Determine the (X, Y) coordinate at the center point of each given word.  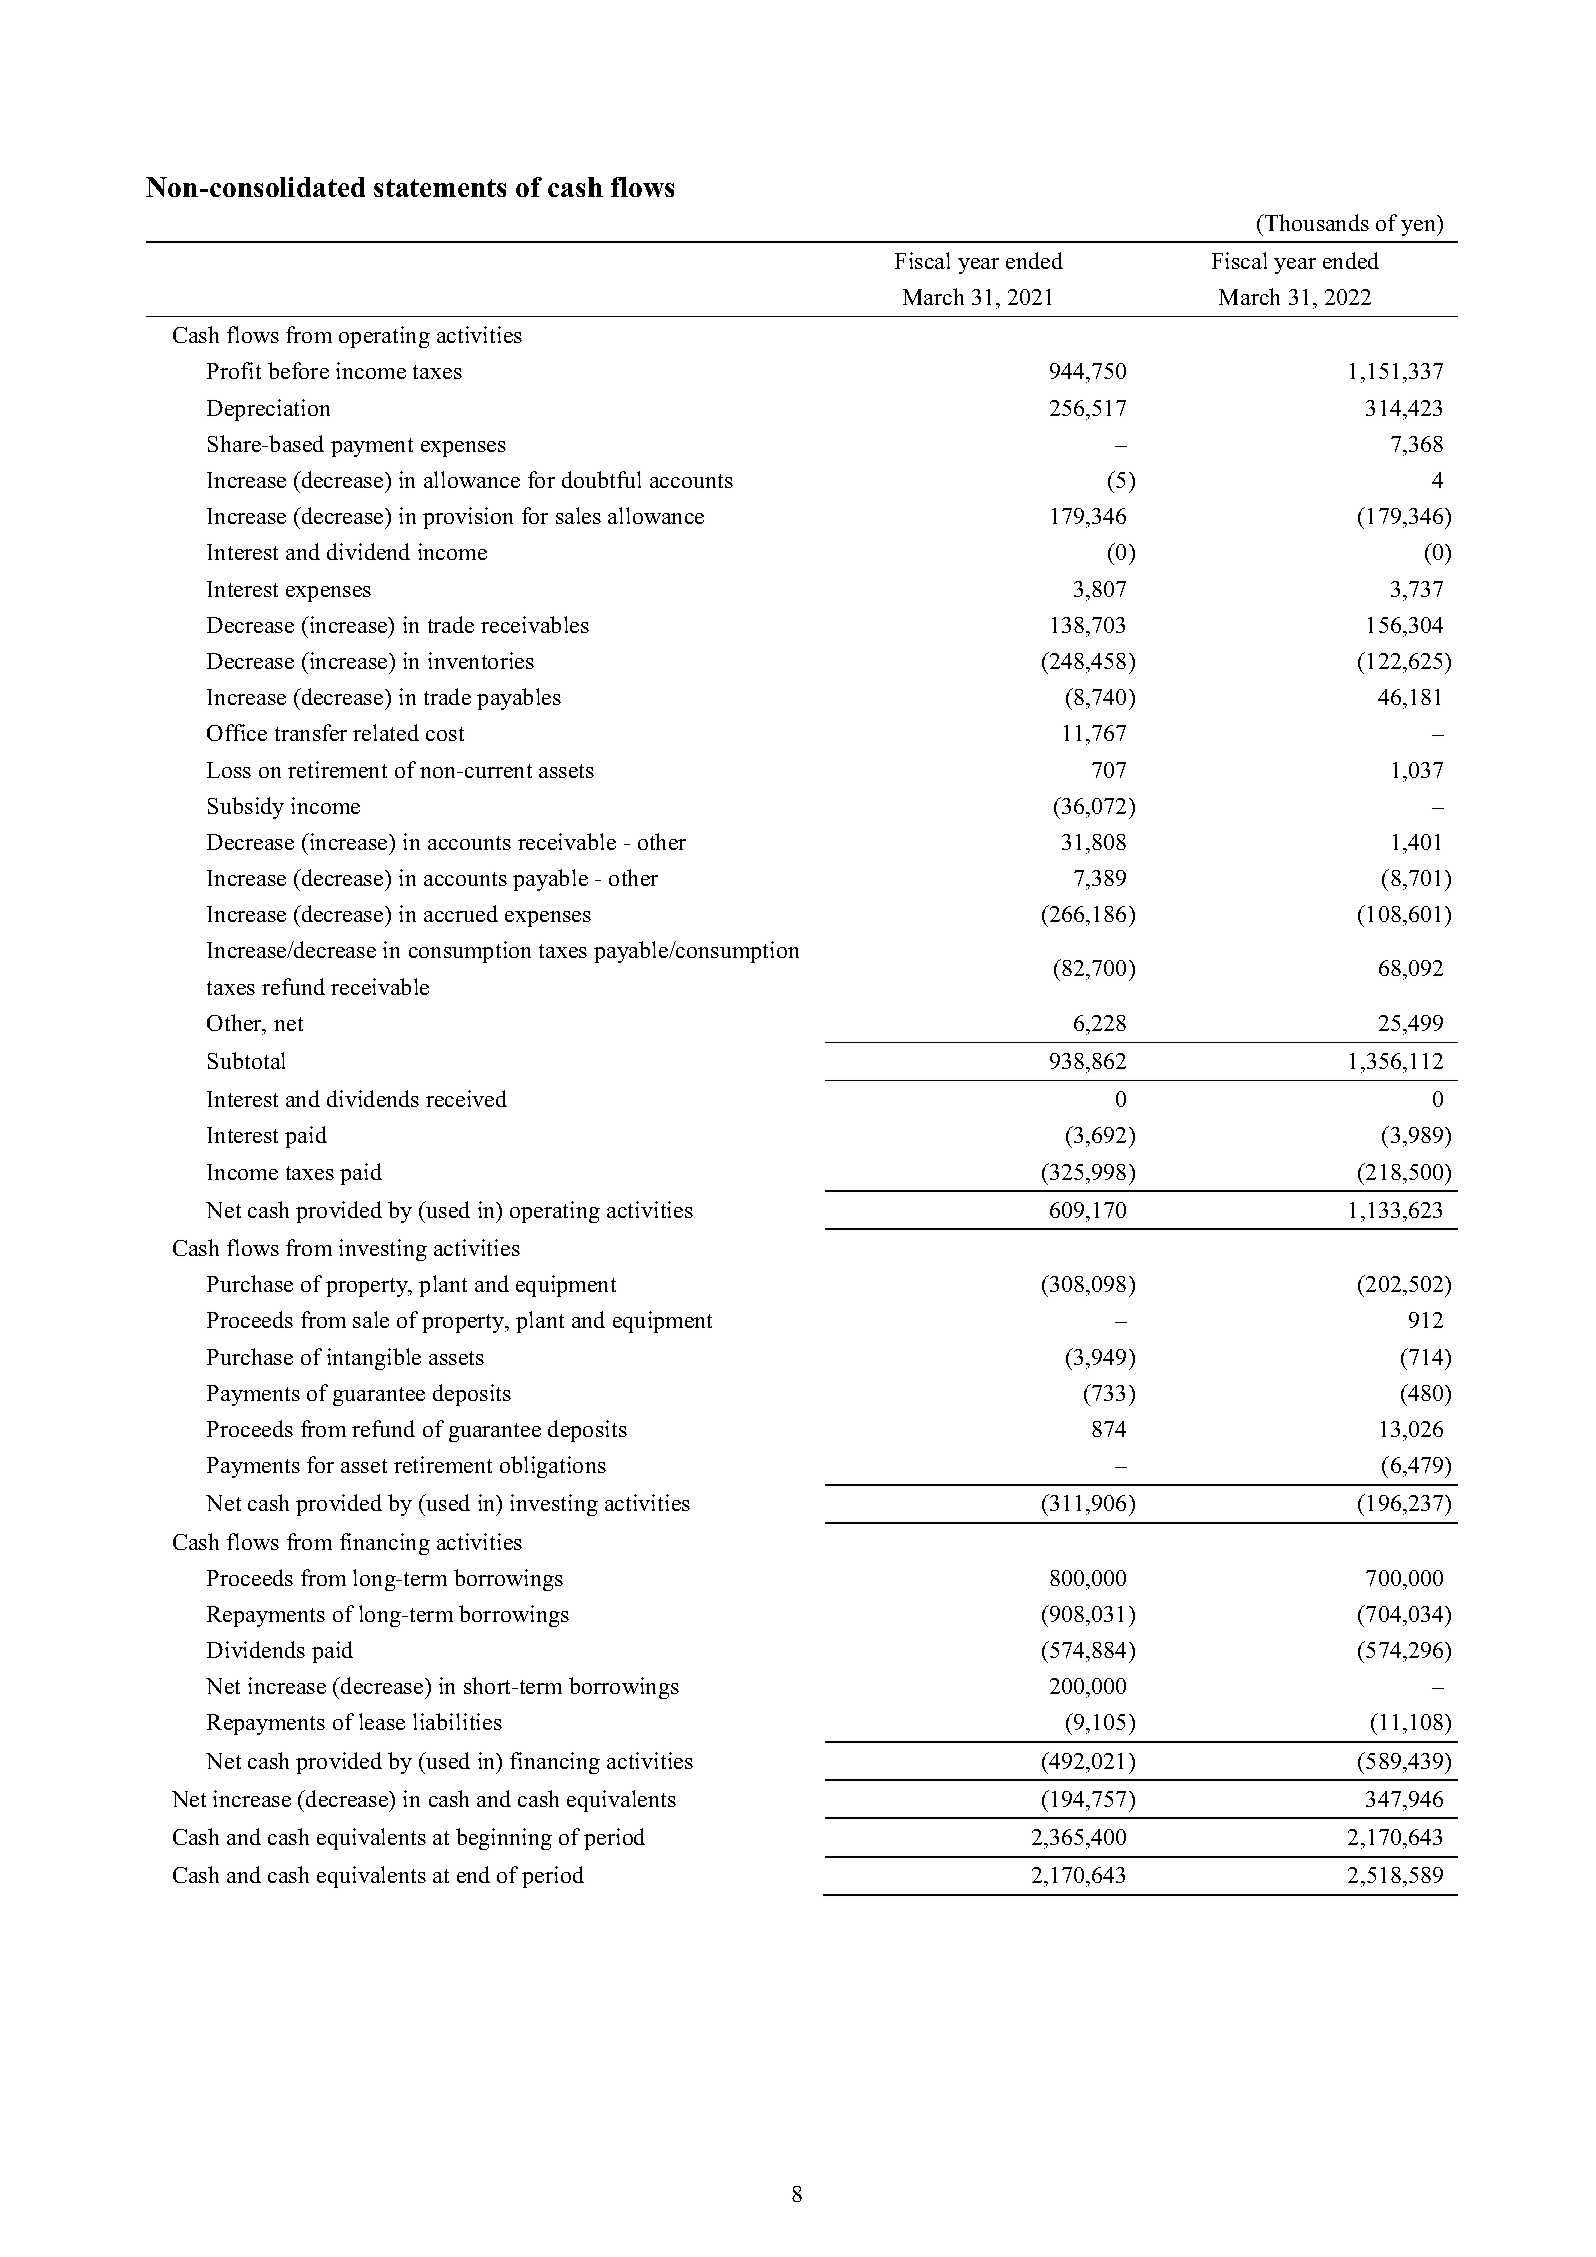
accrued (461, 913)
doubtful (601, 479)
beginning (504, 1839)
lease (382, 1721)
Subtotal (246, 1060)
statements (440, 188)
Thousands (1316, 222)
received (466, 1098)
